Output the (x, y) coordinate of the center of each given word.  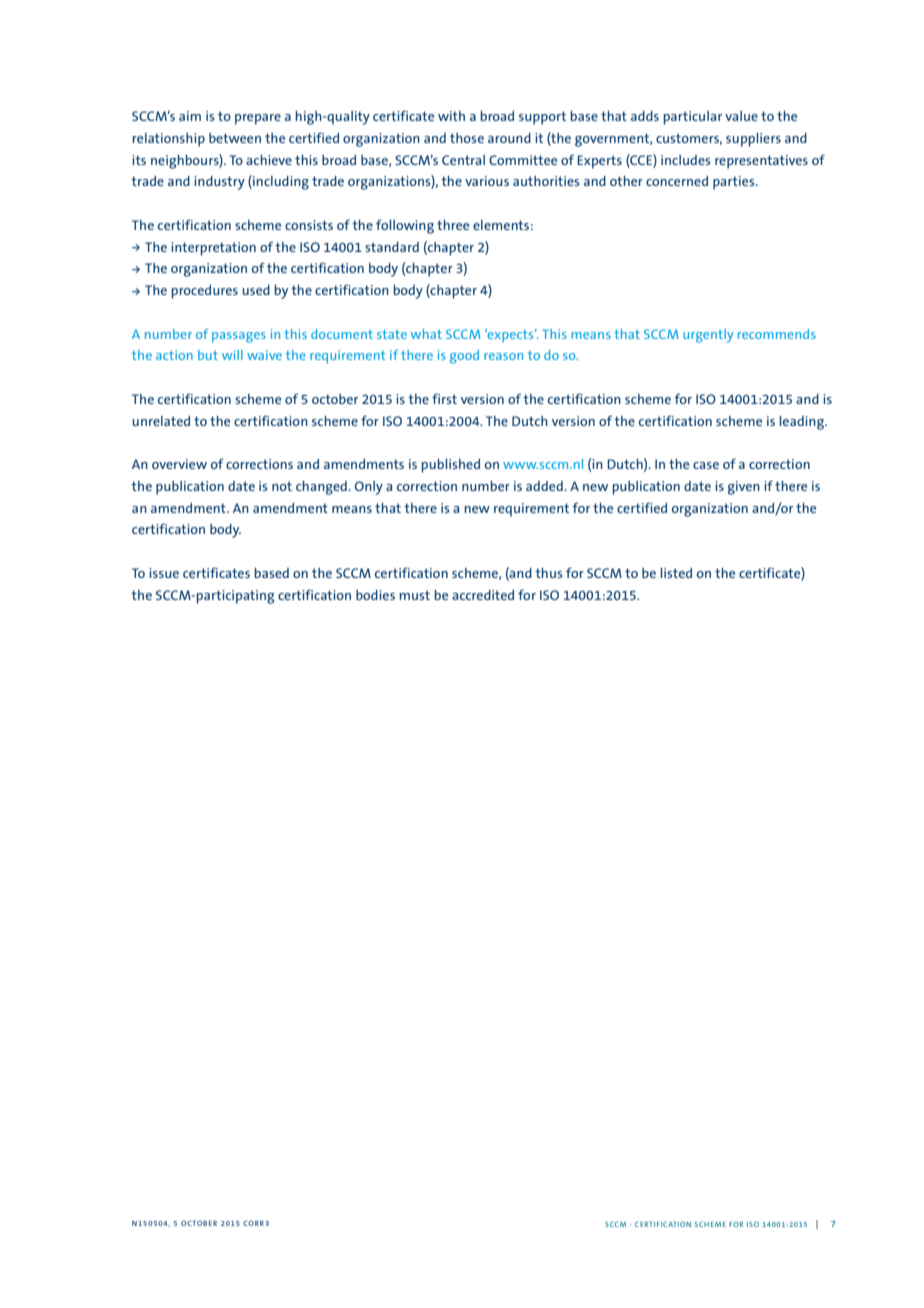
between (235, 138)
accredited (483, 595)
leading (802, 423)
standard (392, 247)
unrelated (161, 421)
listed (676, 573)
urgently (708, 336)
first (444, 398)
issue (164, 573)
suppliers (753, 140)
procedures (204, 292)
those (467, 138)
